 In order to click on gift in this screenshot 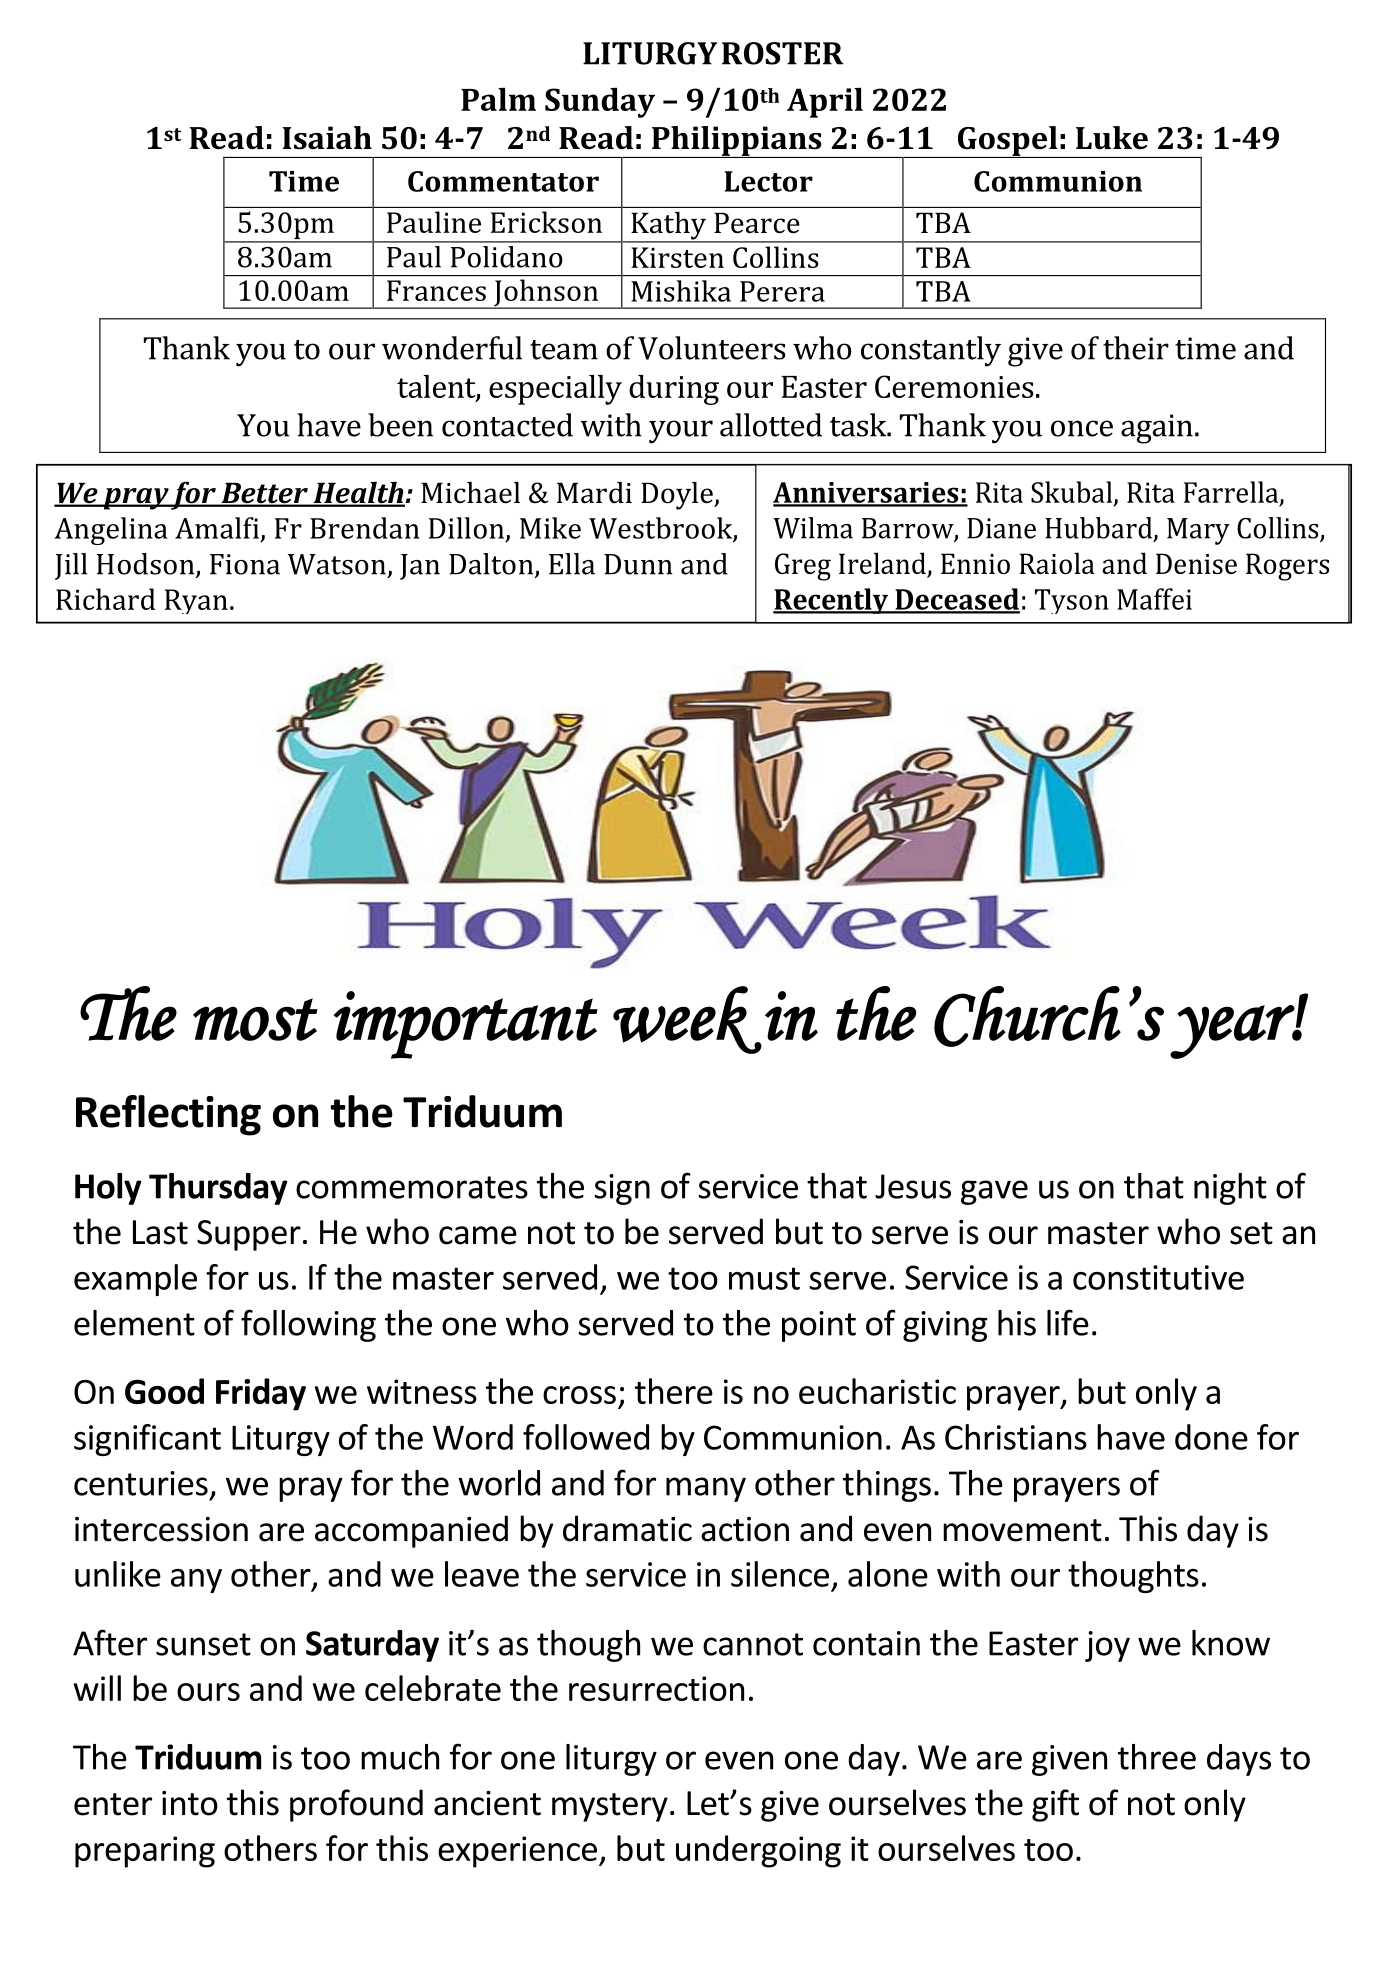, I will do `click(1055, 1805)`.
